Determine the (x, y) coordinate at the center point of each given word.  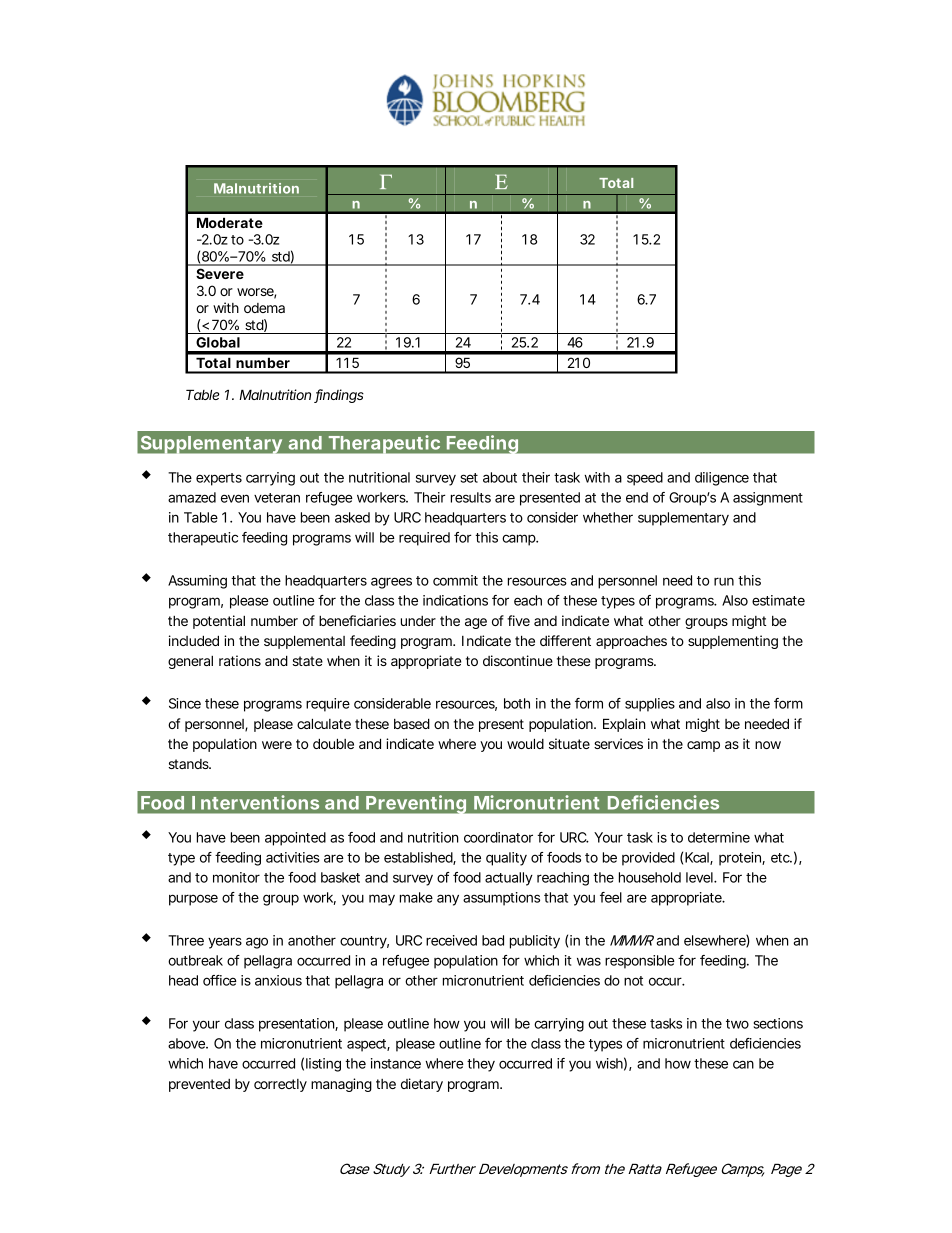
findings (339, 396)
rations (240, 660)
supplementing (733, 642)
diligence (722, 479)
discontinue (518, 660)
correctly (280, 1085)
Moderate (230, 222)
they (481, 1065)
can (743, 1064)
